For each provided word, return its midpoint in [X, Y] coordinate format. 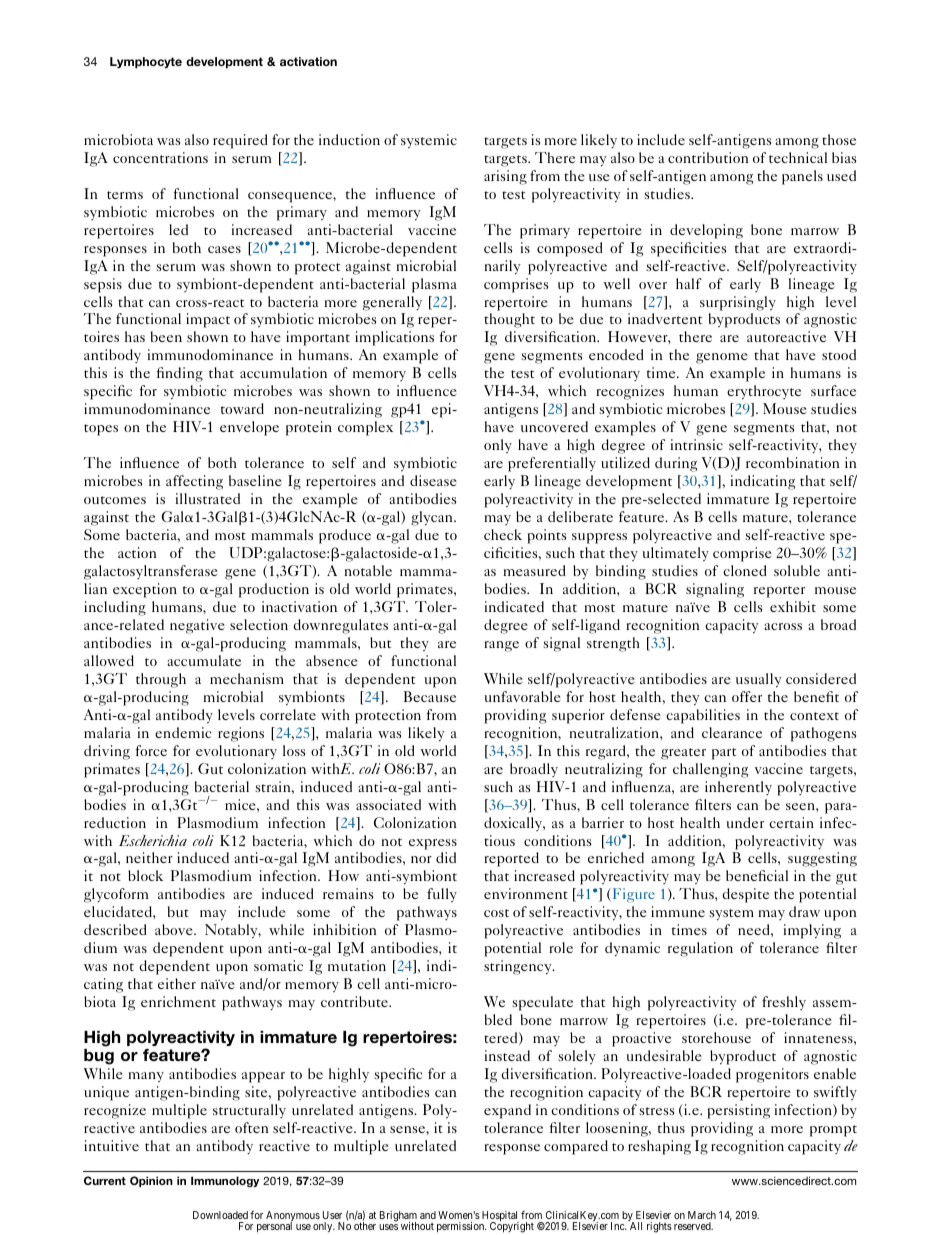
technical [798, 157]
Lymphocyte [146, 63]
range [501, 646]
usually [759, 680]
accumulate [204, 660]
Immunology [225, 1182]
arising [505, 177]
